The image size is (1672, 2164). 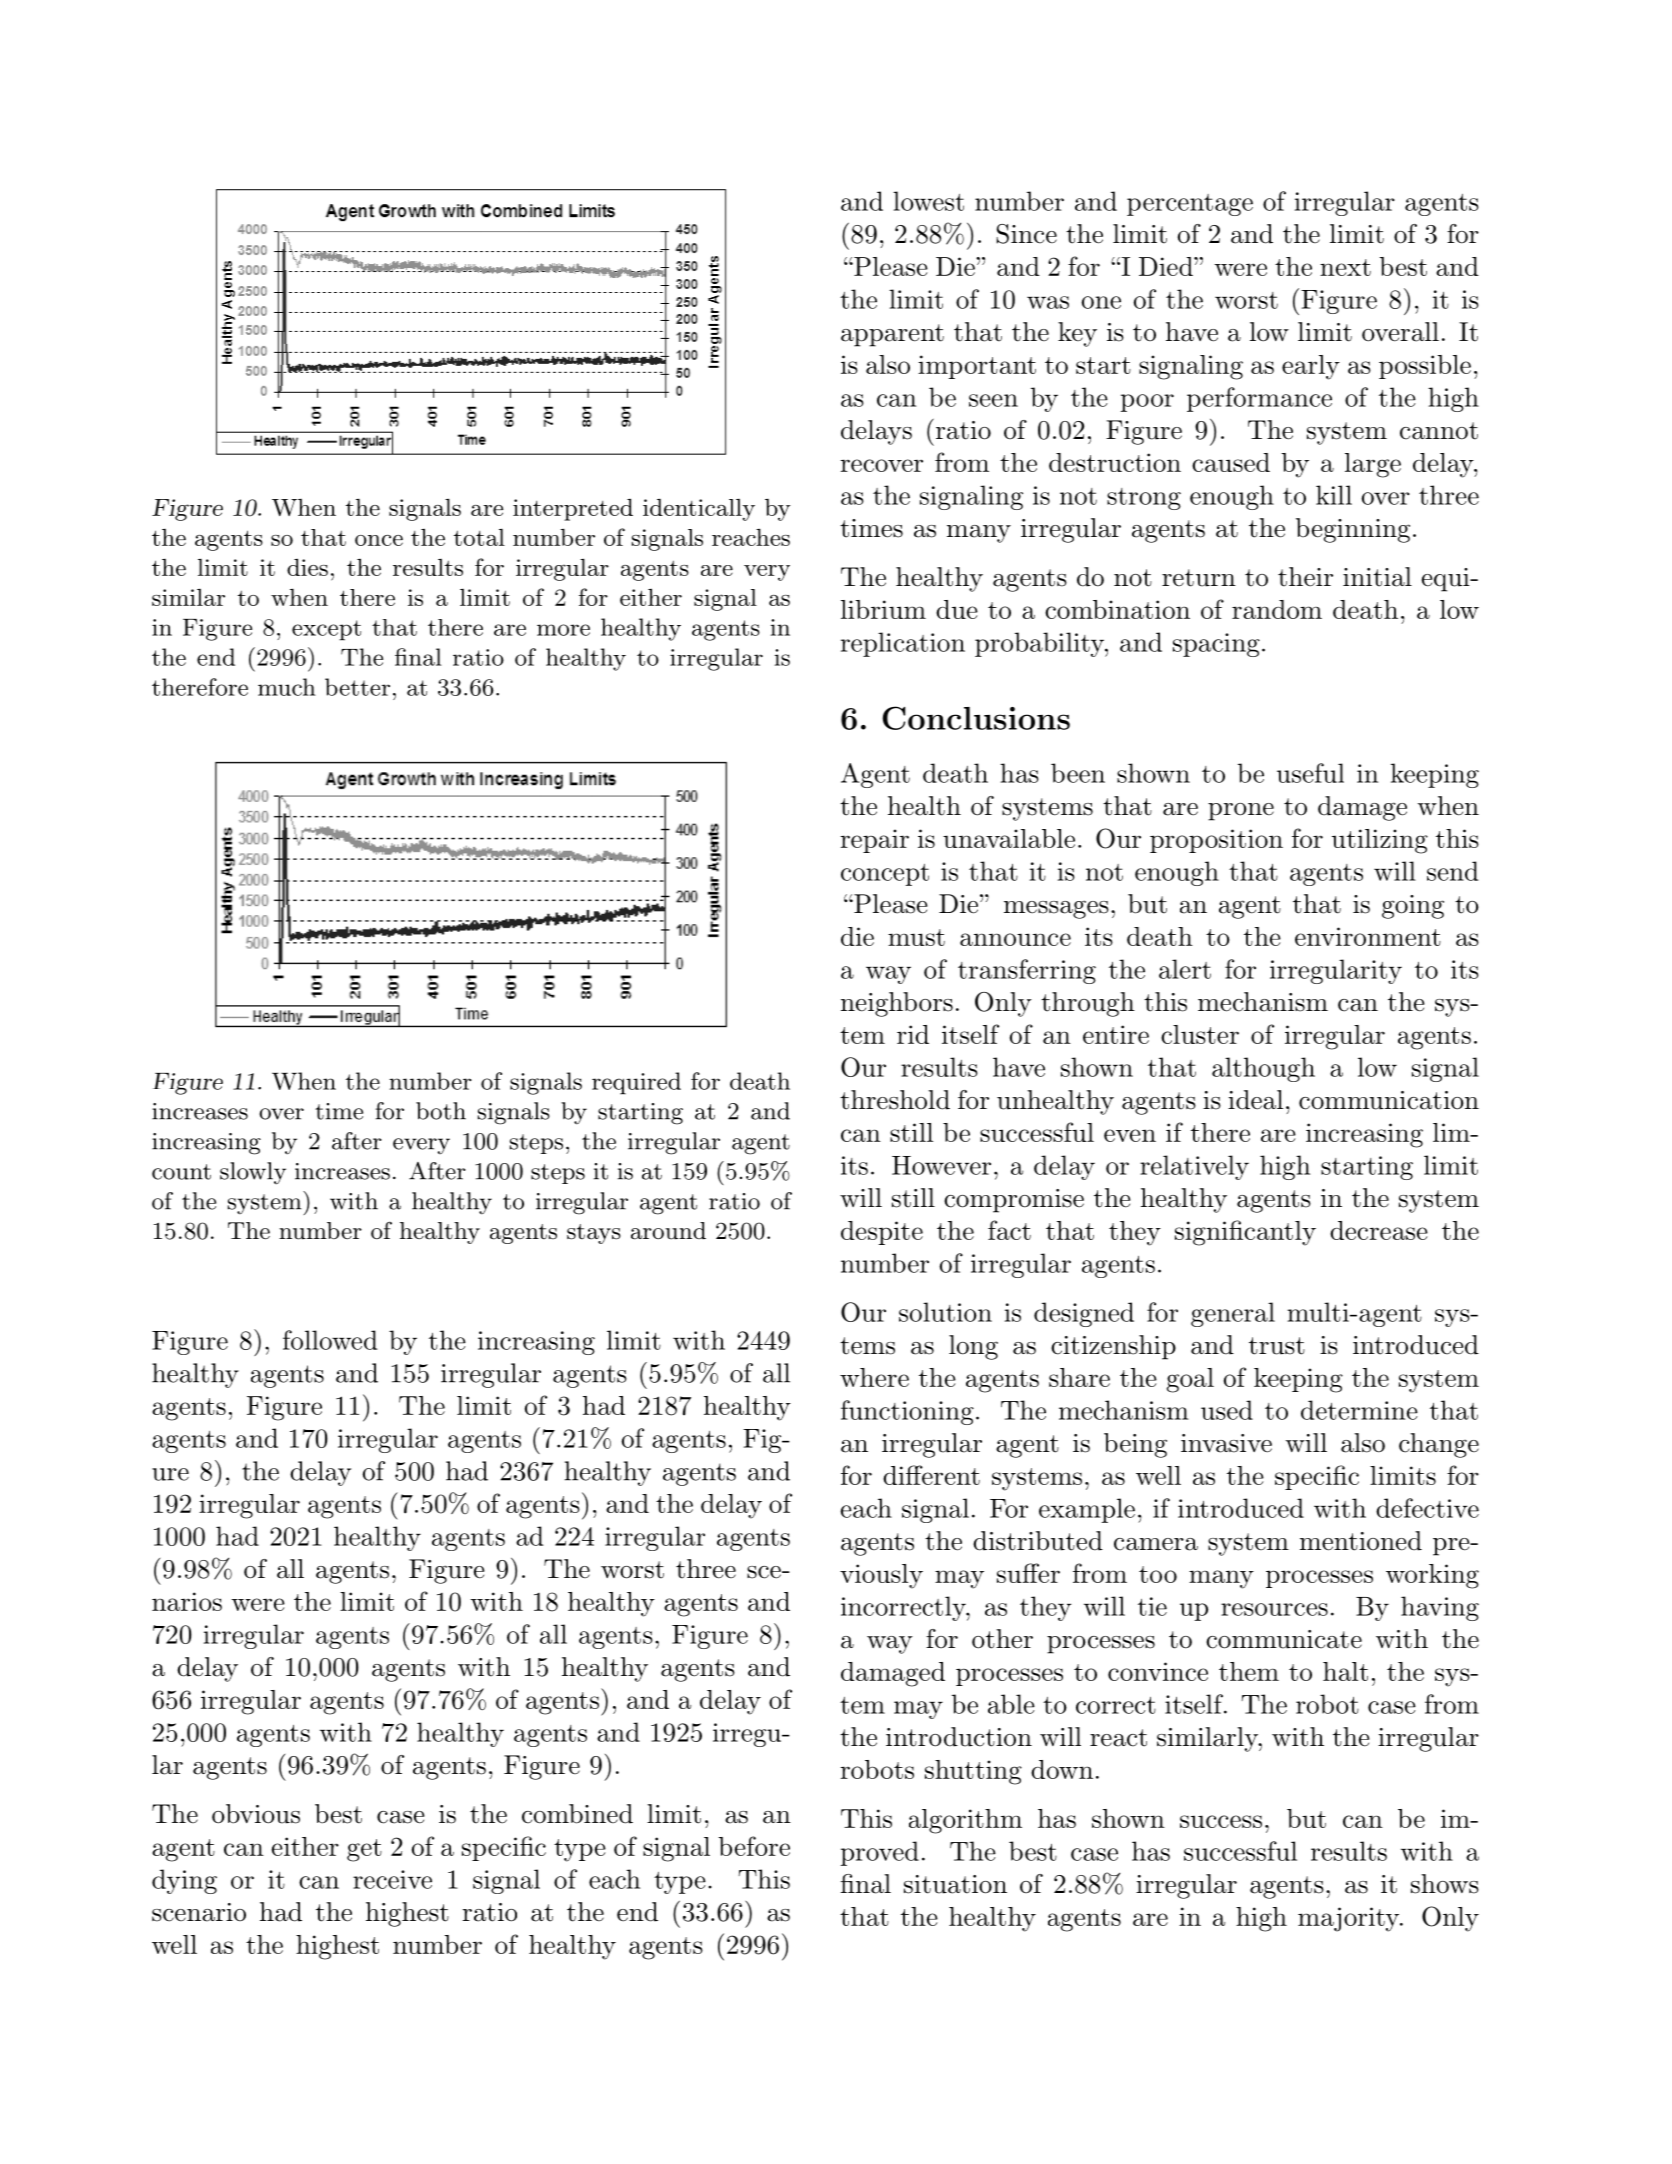 I want to click on although, so click(x=1263, y=1069).
